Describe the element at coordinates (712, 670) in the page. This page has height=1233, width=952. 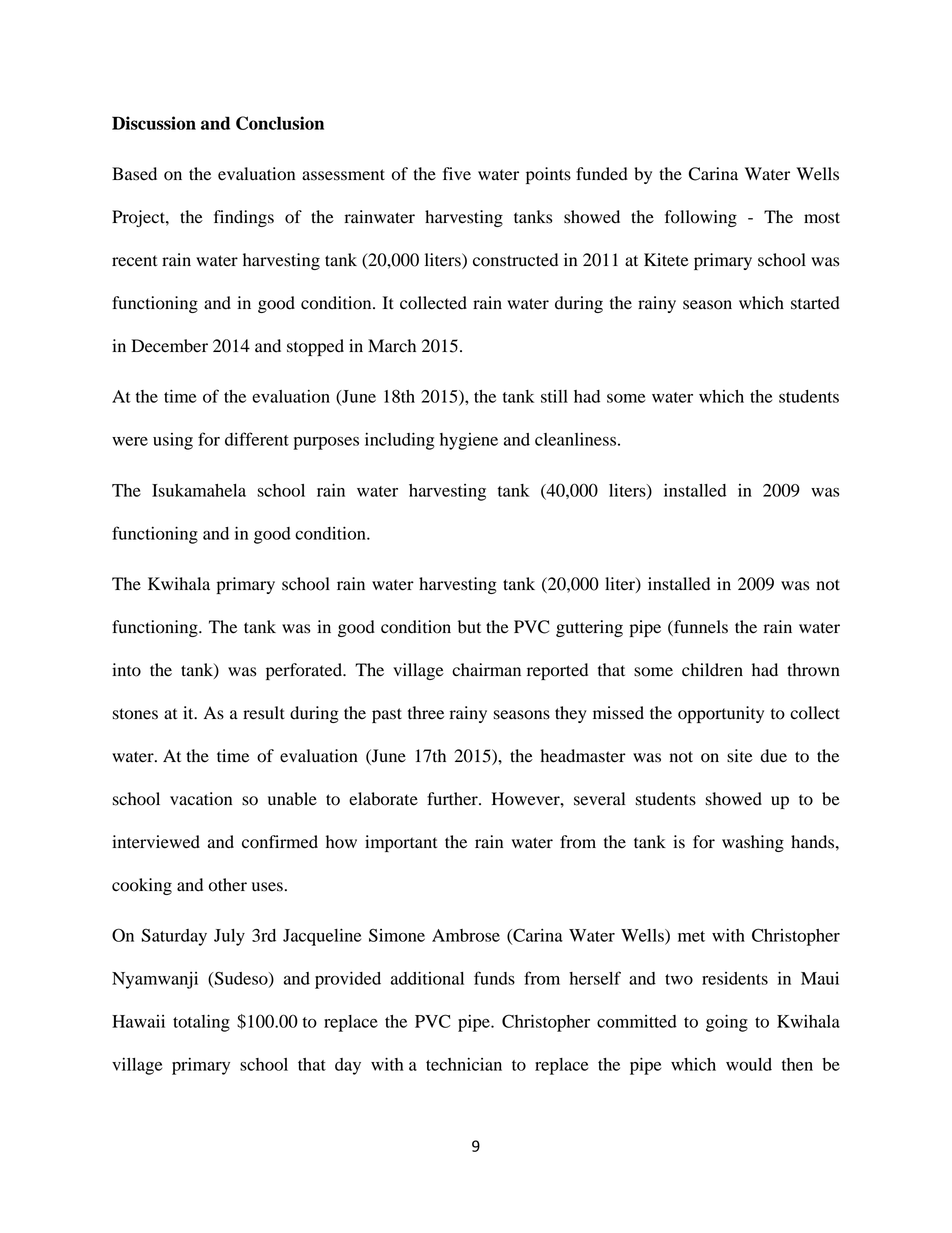
I see `children` at that location.
